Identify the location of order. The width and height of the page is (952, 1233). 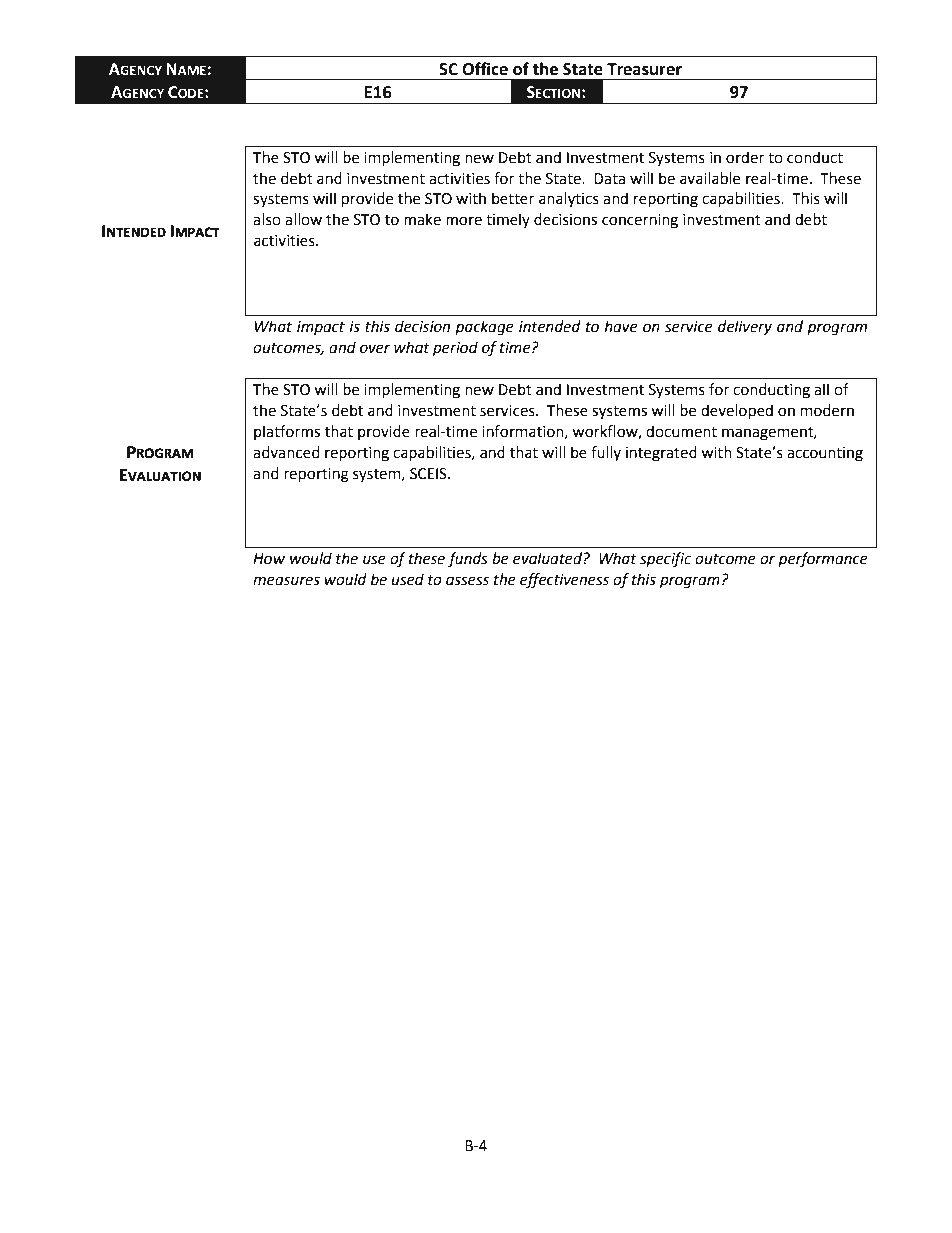
(745, 157).
